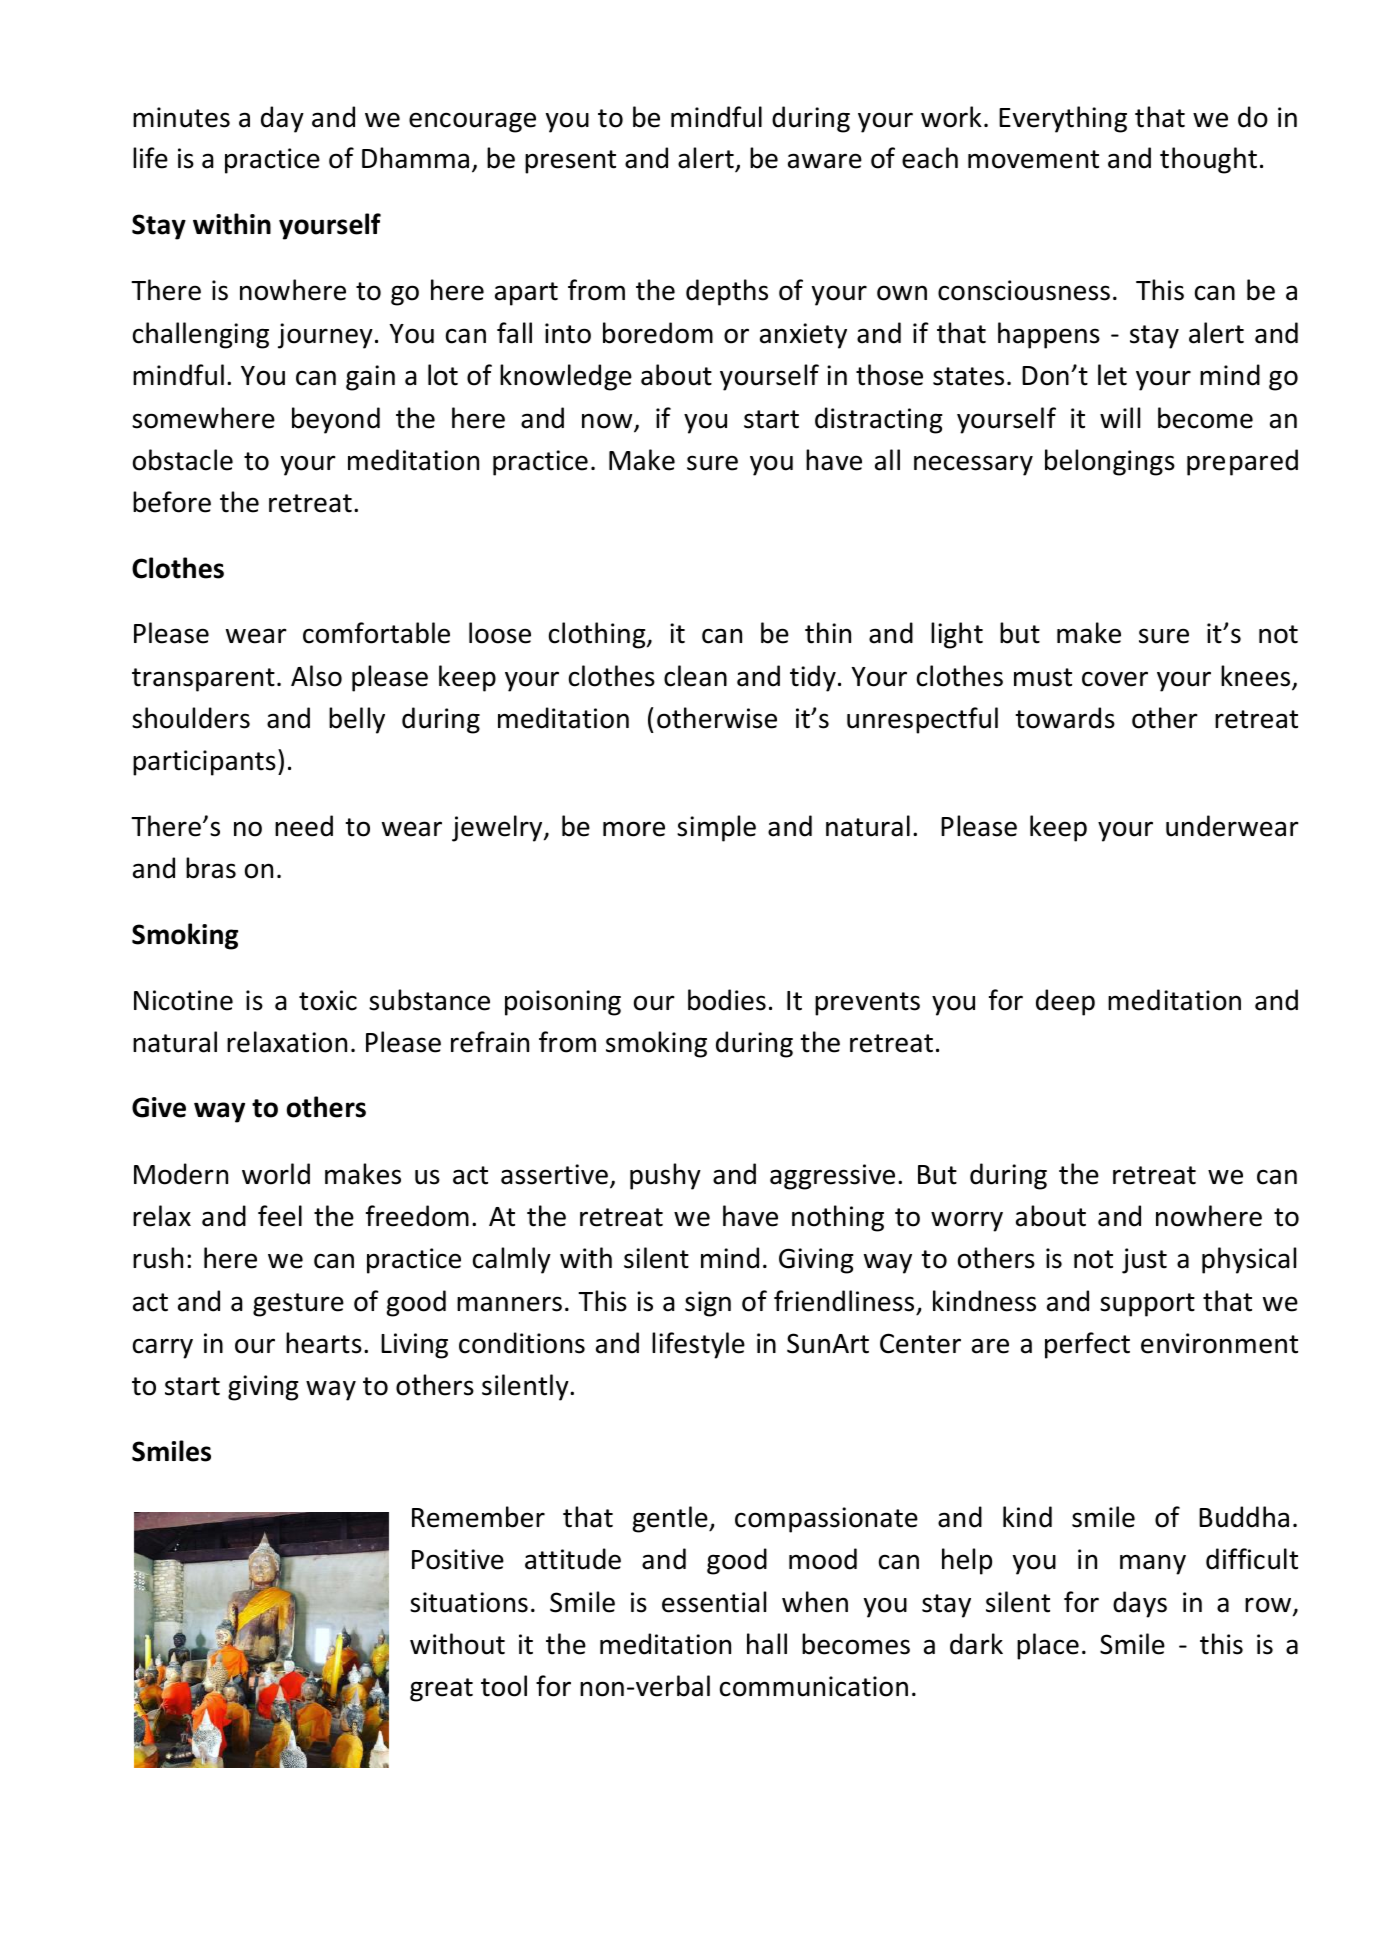 Image resolution: width=1382 pixels, height=1955 pixels. Describe the element at coordinates (695, 676) in the document. I see `clean` at that location.
